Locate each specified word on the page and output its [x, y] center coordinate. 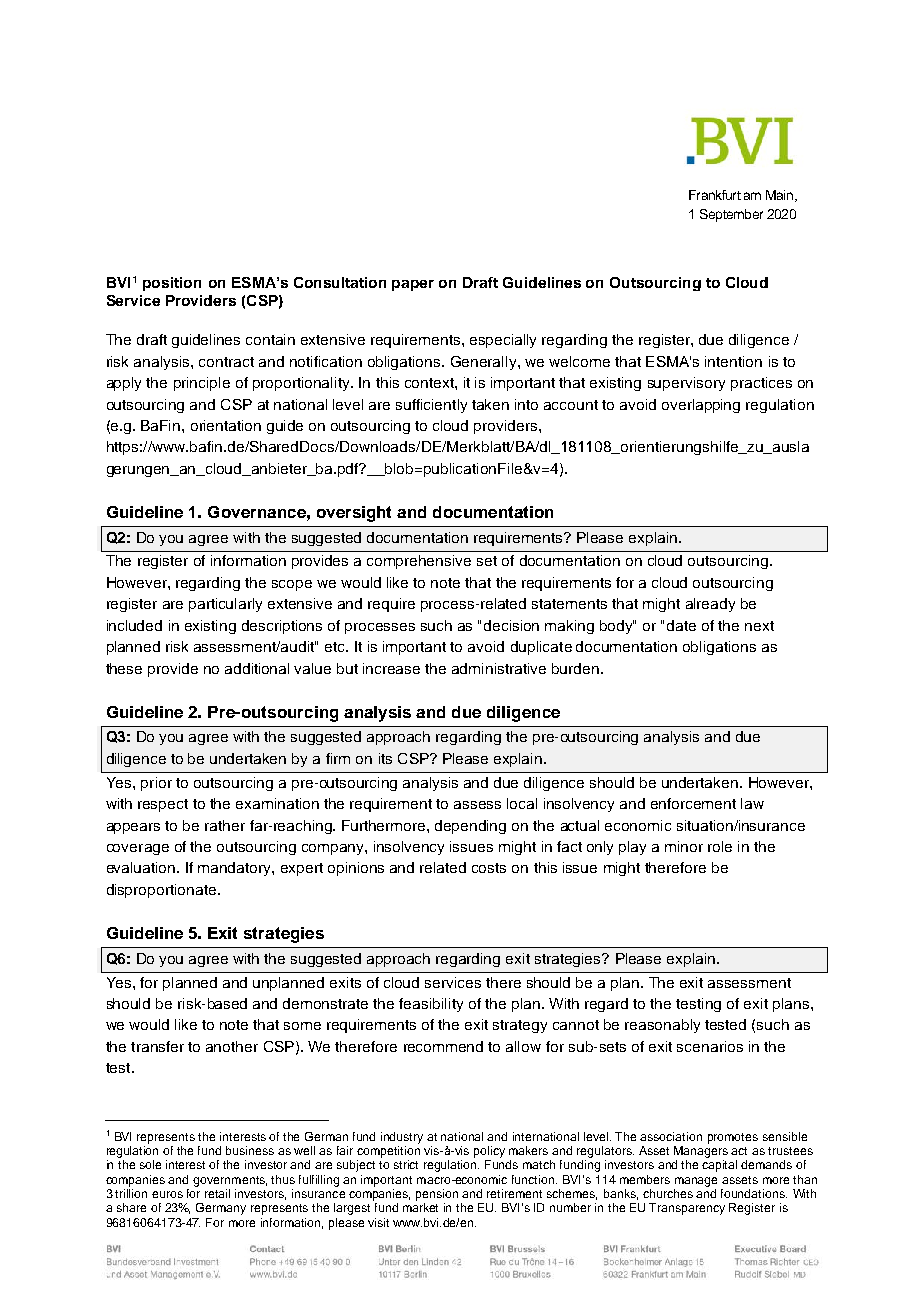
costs [489, 868]
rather [225, 825]
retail [217, 1193]
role [720, 846]
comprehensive [419, 562]
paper [413, 285]
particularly [225, 605]
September [731, 215]
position [172, 284]
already [710, 605]
